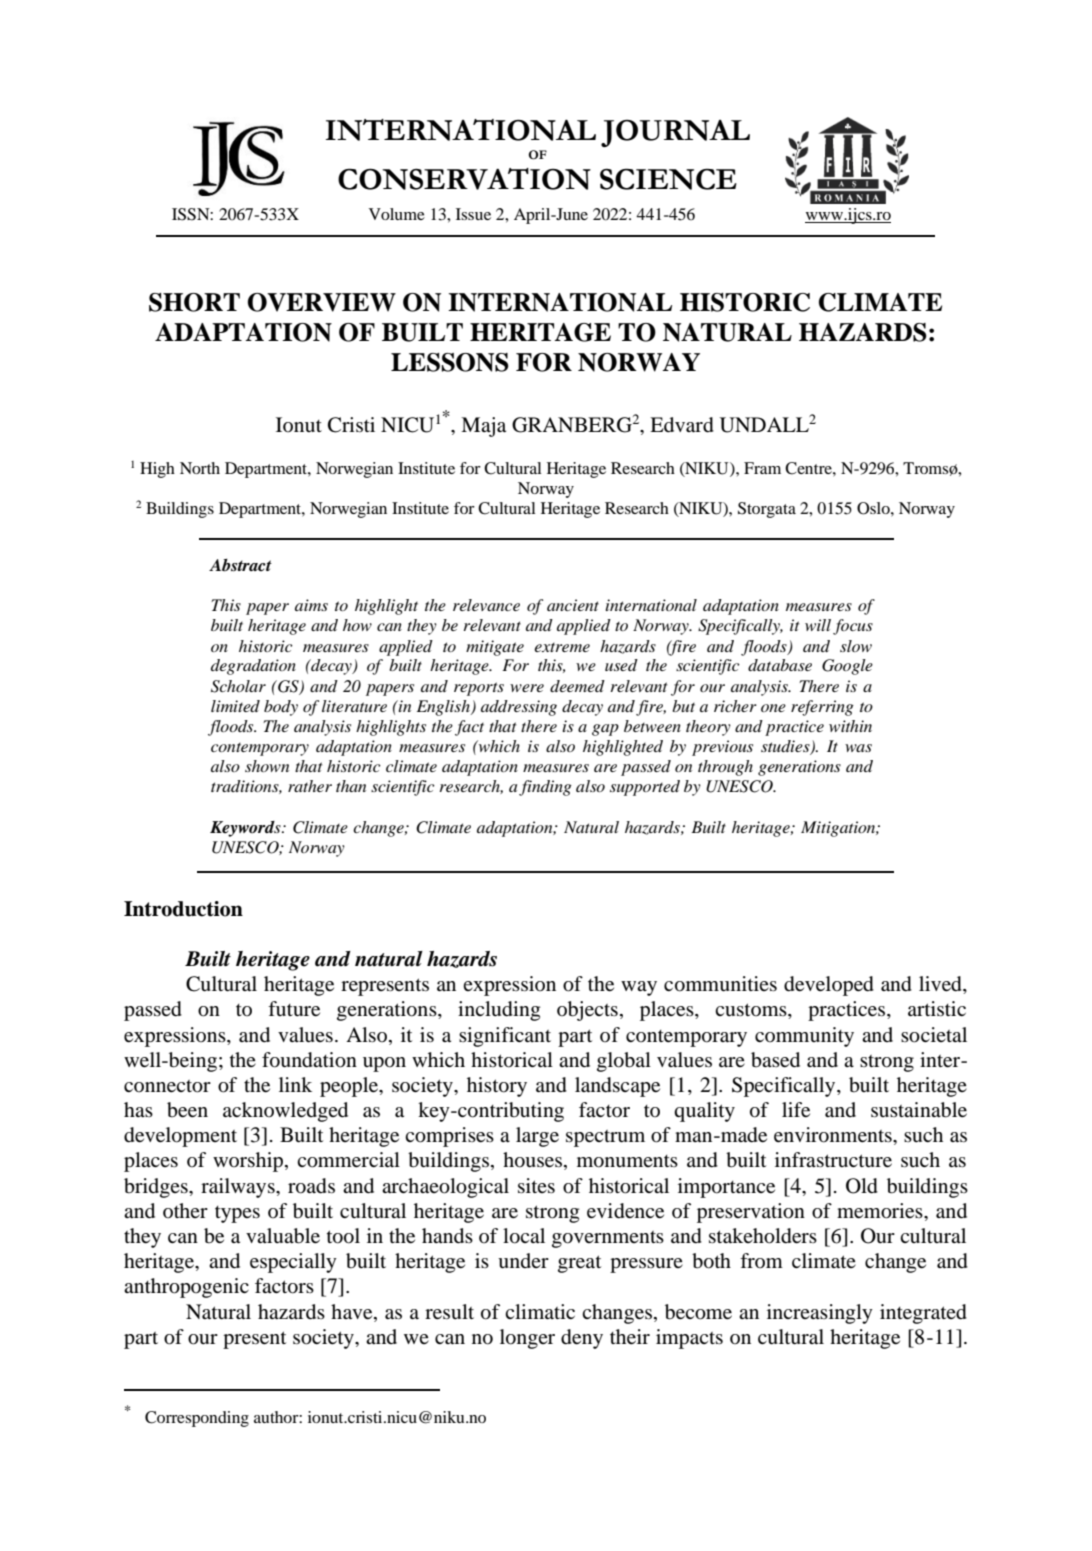  Describe the element at coordinates (545, 788) in the screenshot. I see `finding` at that location.
